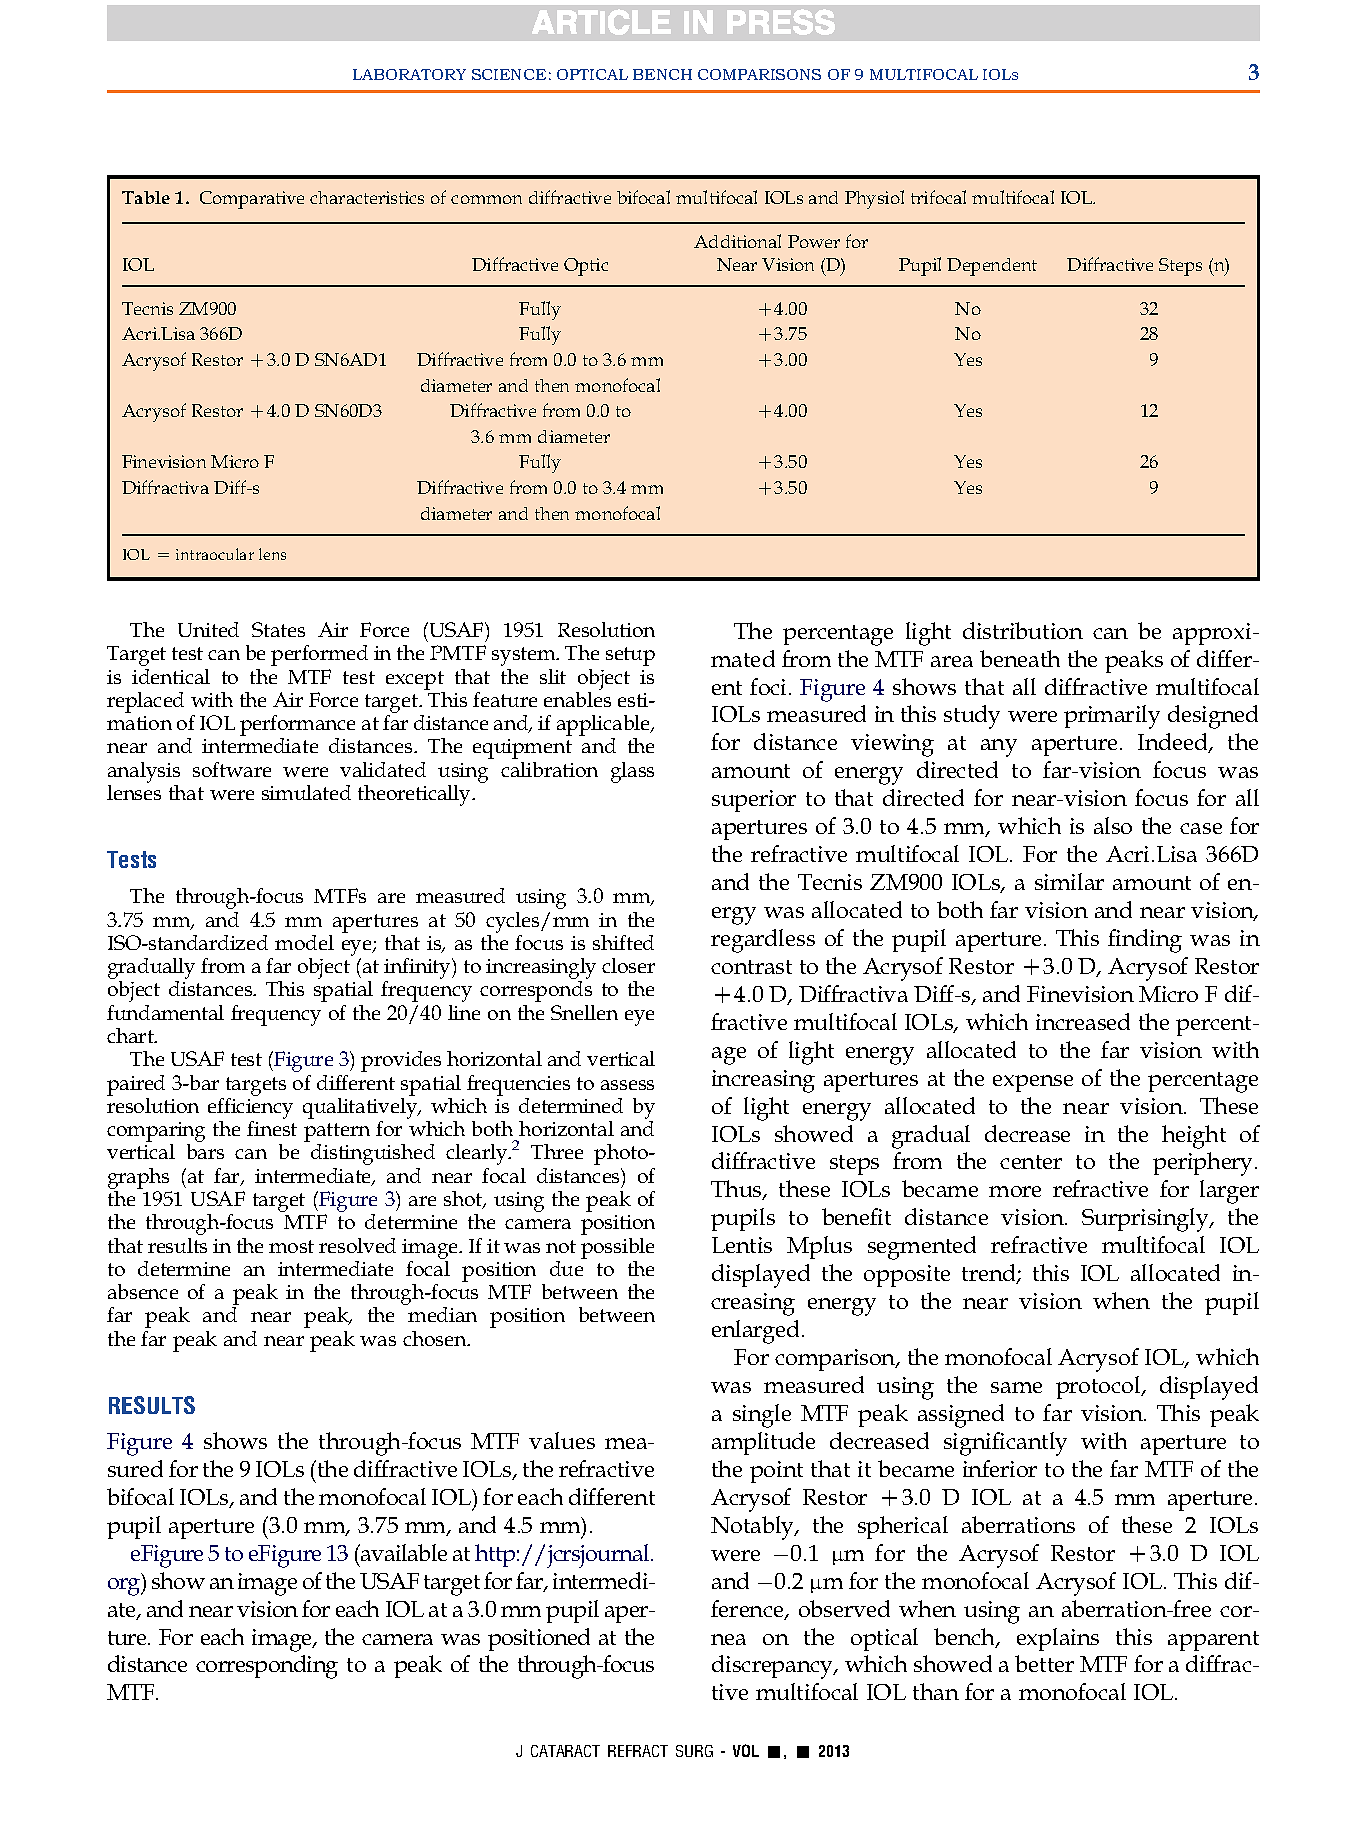 This screenshot has height=1830, width=1367. Describe the element at coordinates (143, 1291) in the screenshot. I see `absence` at that location.
